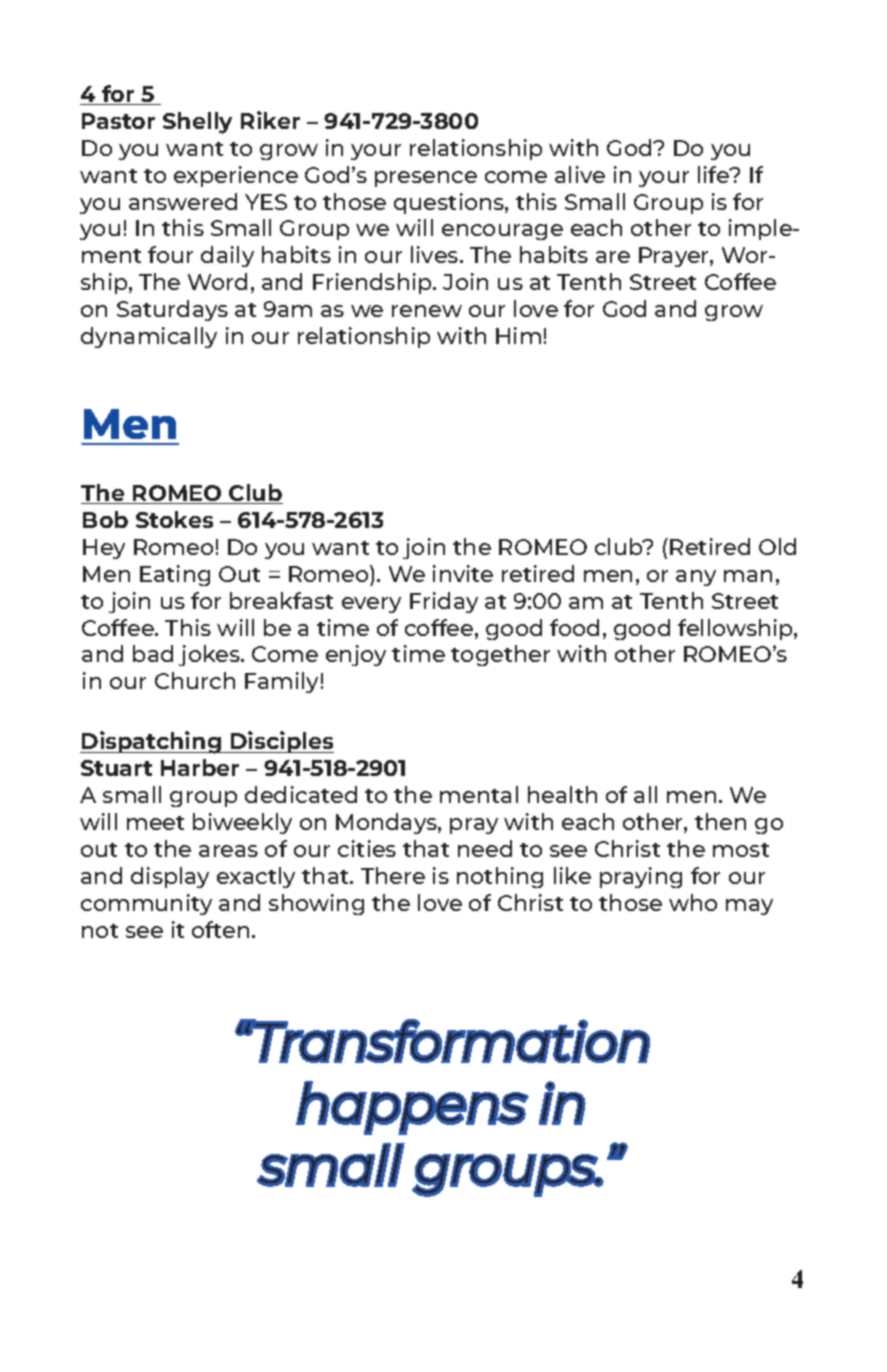 Image resolution: width=887 pixels, height=1372 pixels. I want to click on Old, so click(777, 546).
